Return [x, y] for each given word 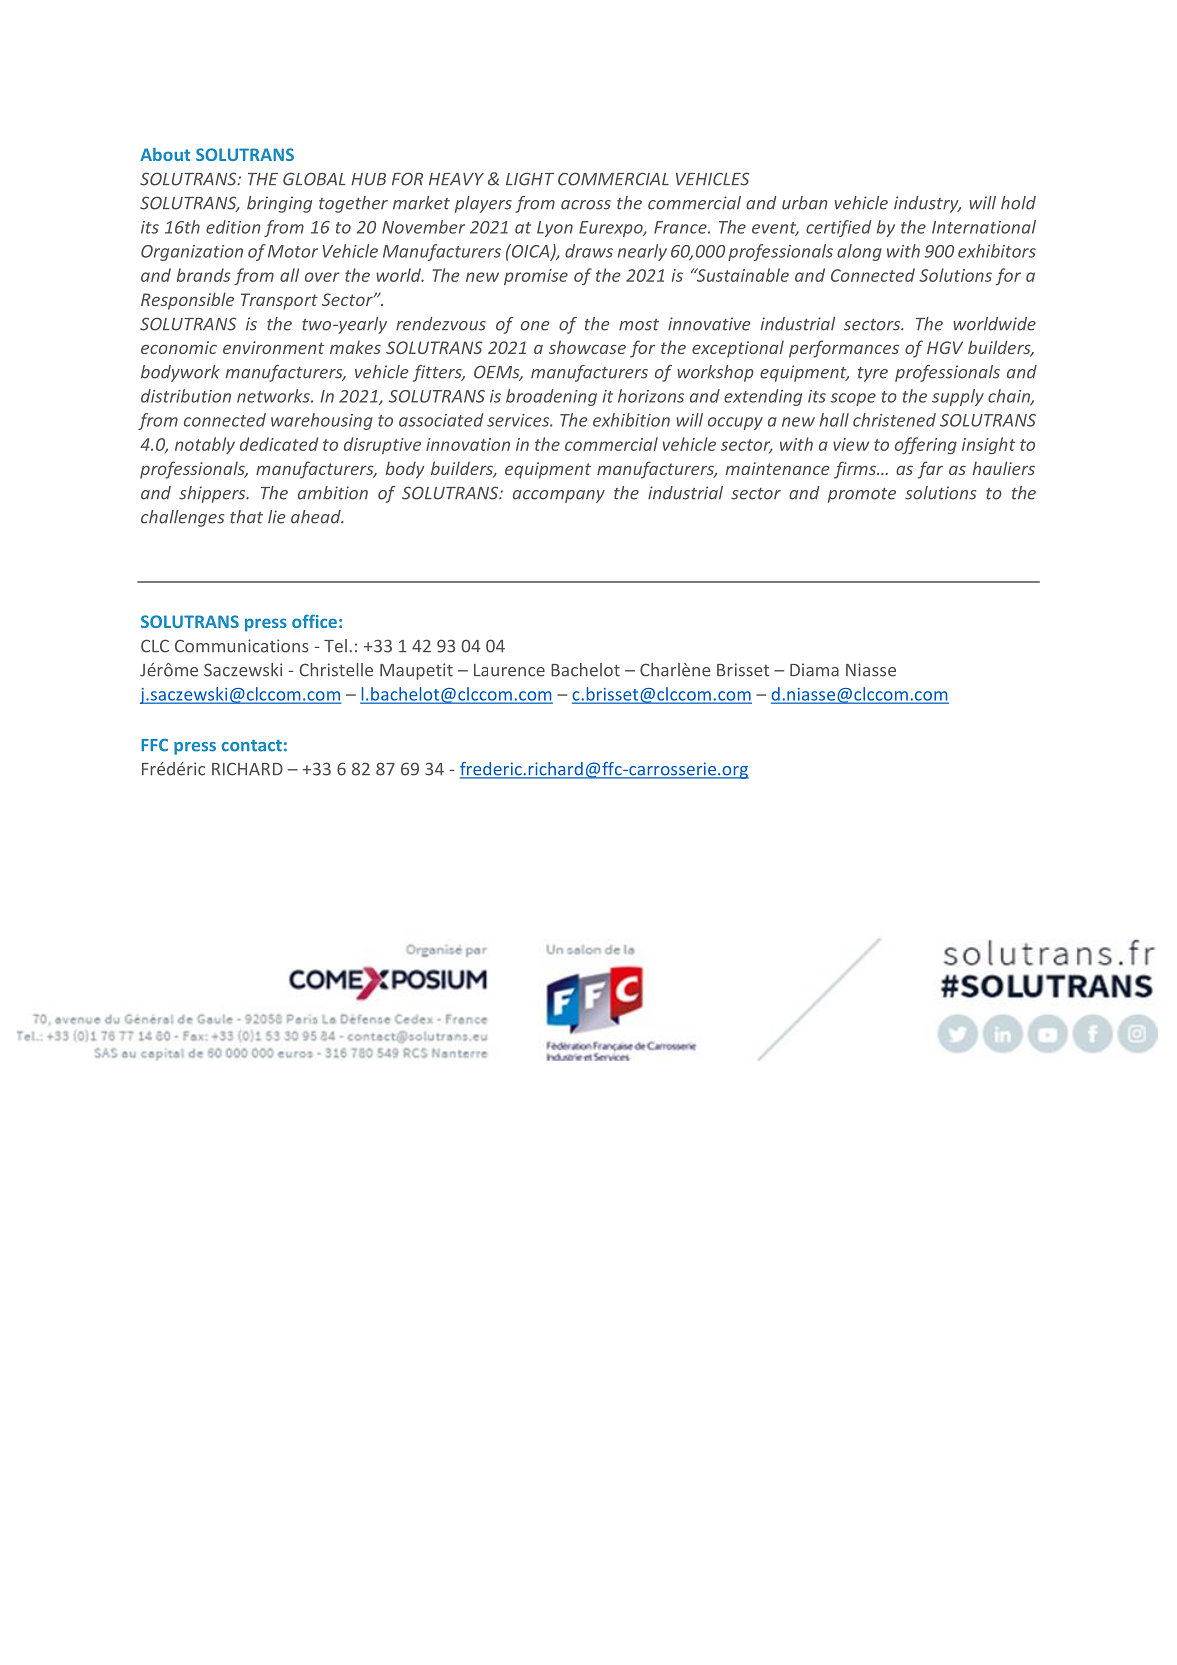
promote [862, 495]
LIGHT [530, 179]
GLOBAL [314, 179]
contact [252, 746]
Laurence [509, 670]
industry [927, 204]
